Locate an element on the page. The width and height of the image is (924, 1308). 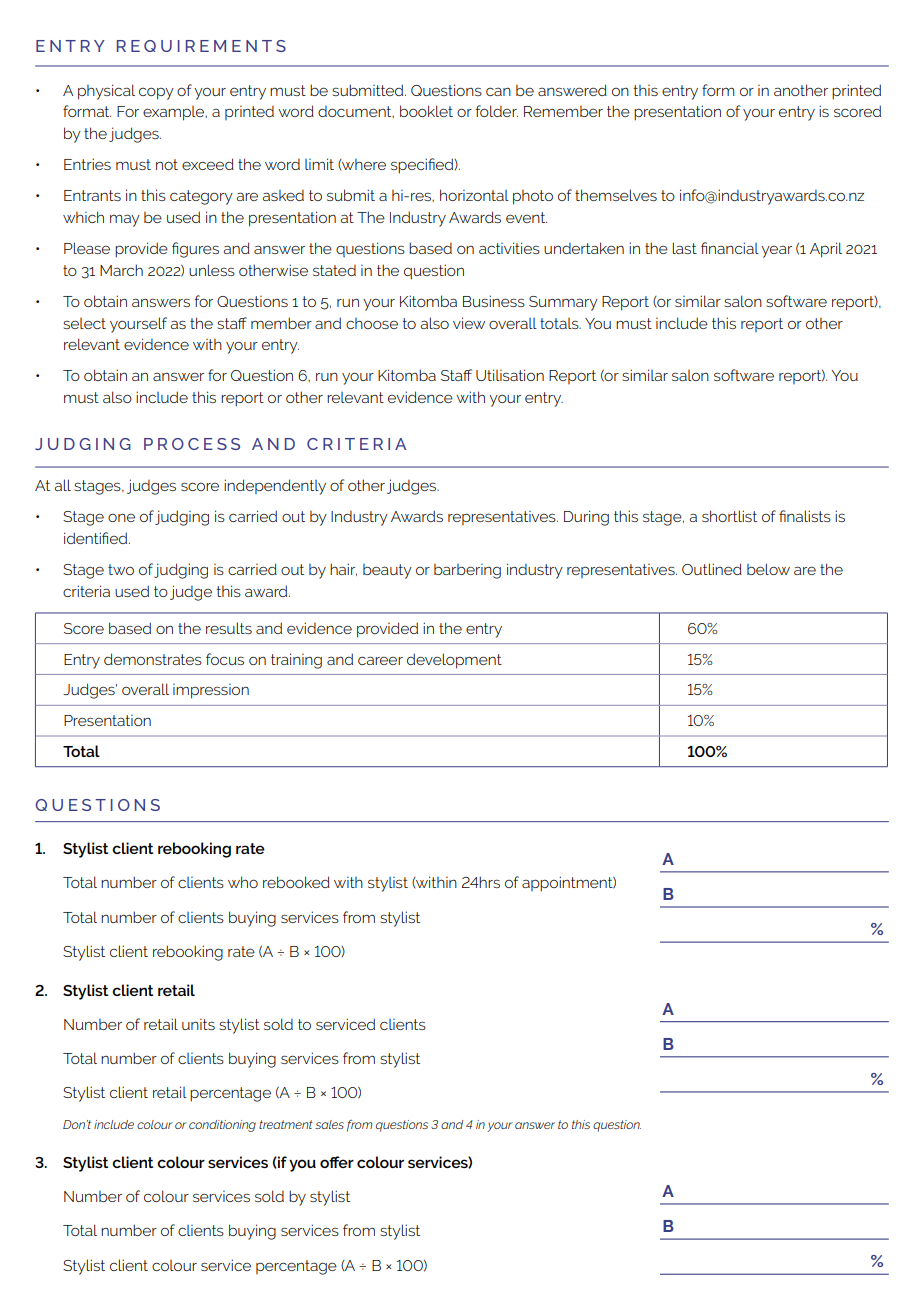
development is located at coordinates (454, 661).
